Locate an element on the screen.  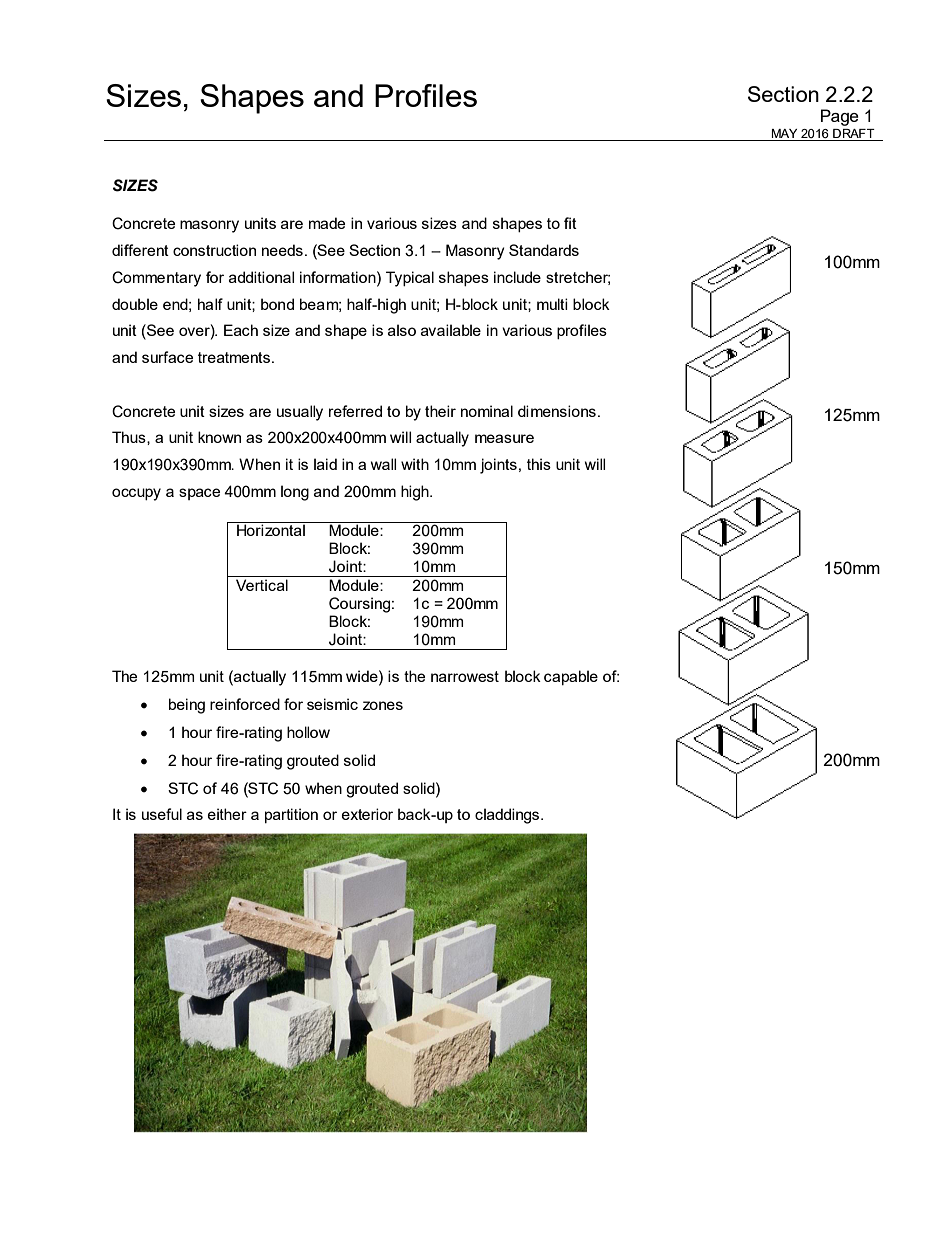
made is located at coordinates (327, 223).
